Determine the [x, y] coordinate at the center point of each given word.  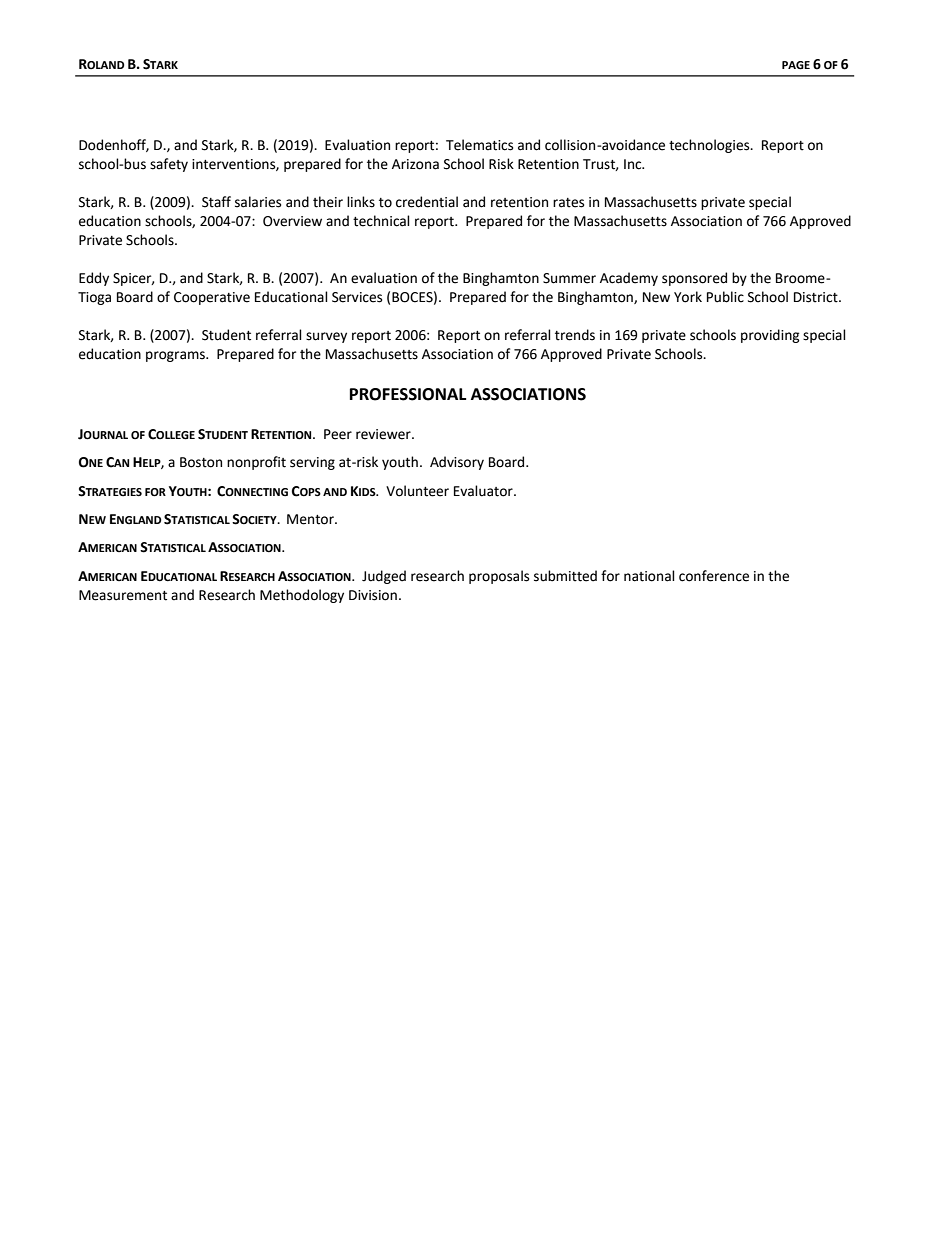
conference [714, 576]
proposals [499, 577]
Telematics [479, 145]
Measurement [123, 595]
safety [169, 165]
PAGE [796, 65]
